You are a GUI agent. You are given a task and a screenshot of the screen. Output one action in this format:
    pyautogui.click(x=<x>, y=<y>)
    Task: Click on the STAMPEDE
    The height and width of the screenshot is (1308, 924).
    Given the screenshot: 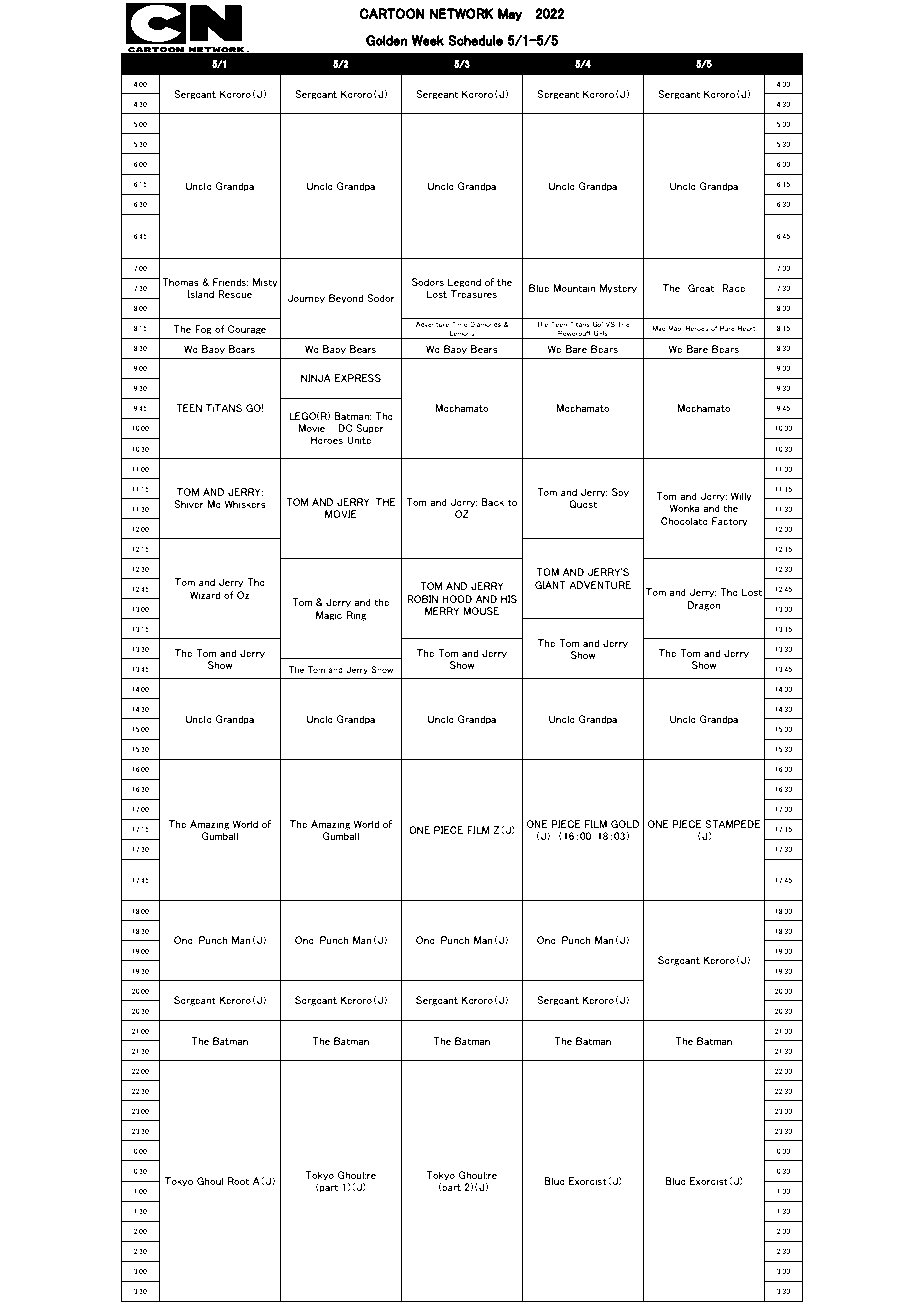 What is the action you would take?
    pyautogui.click(x=732, y=824)
